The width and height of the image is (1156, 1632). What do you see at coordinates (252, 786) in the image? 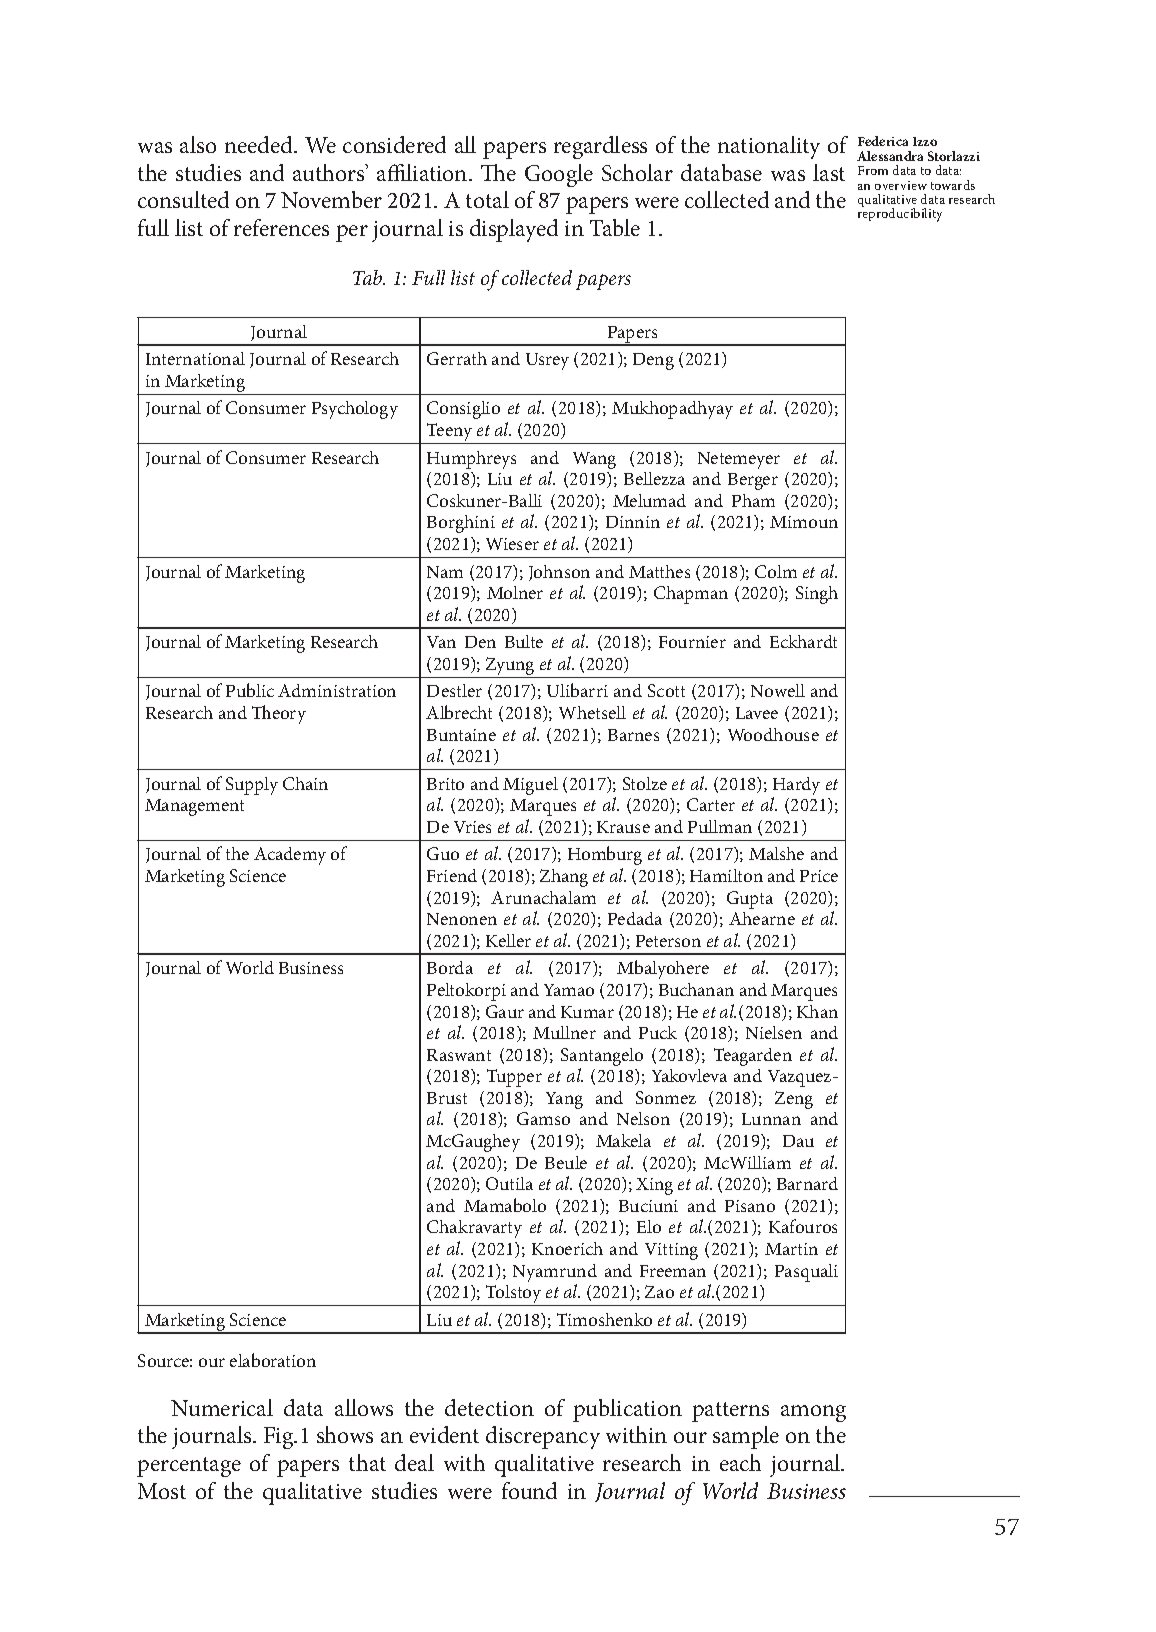
I see `Supply` at bounding box center [252, 786].
